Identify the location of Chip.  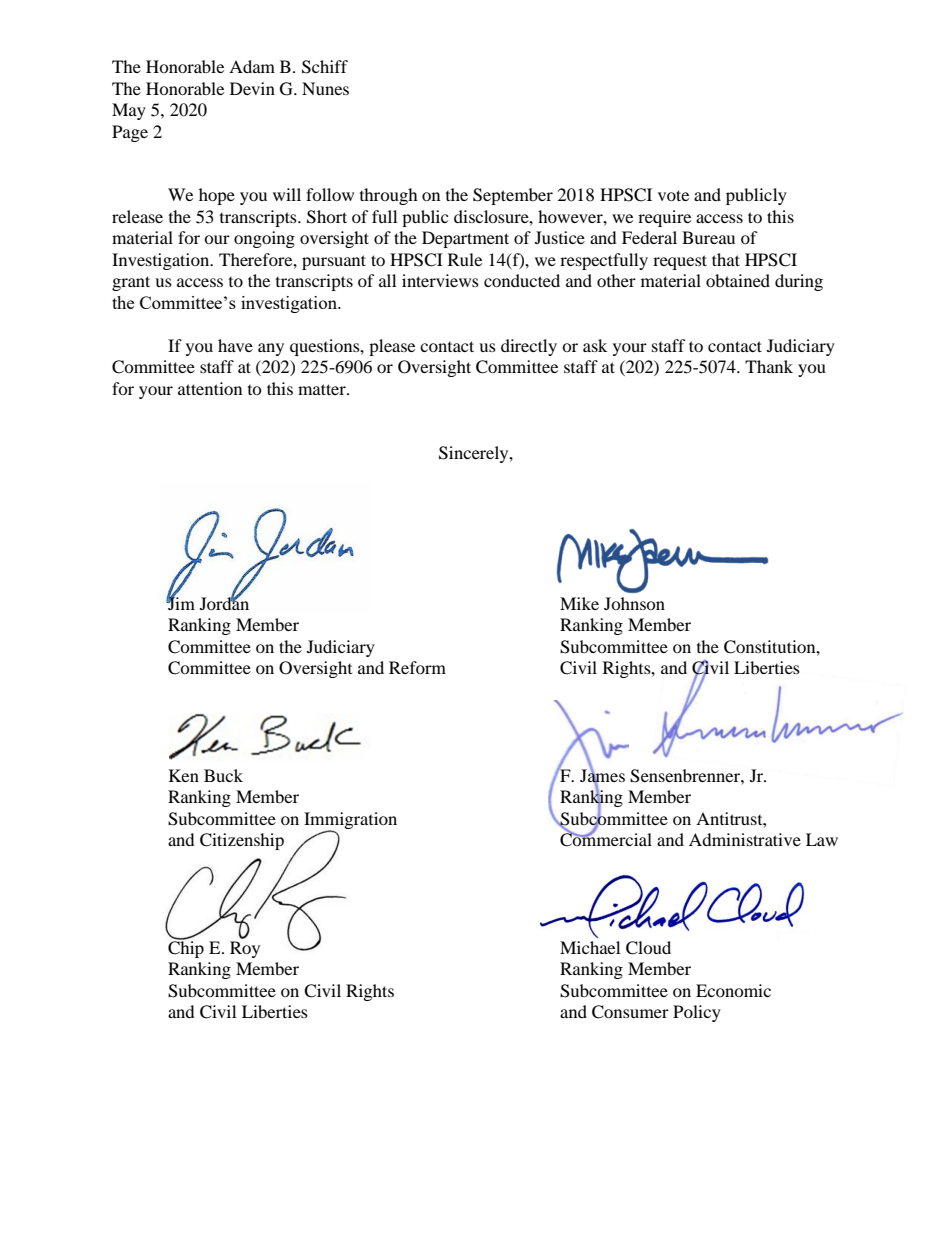
(186, 948).
